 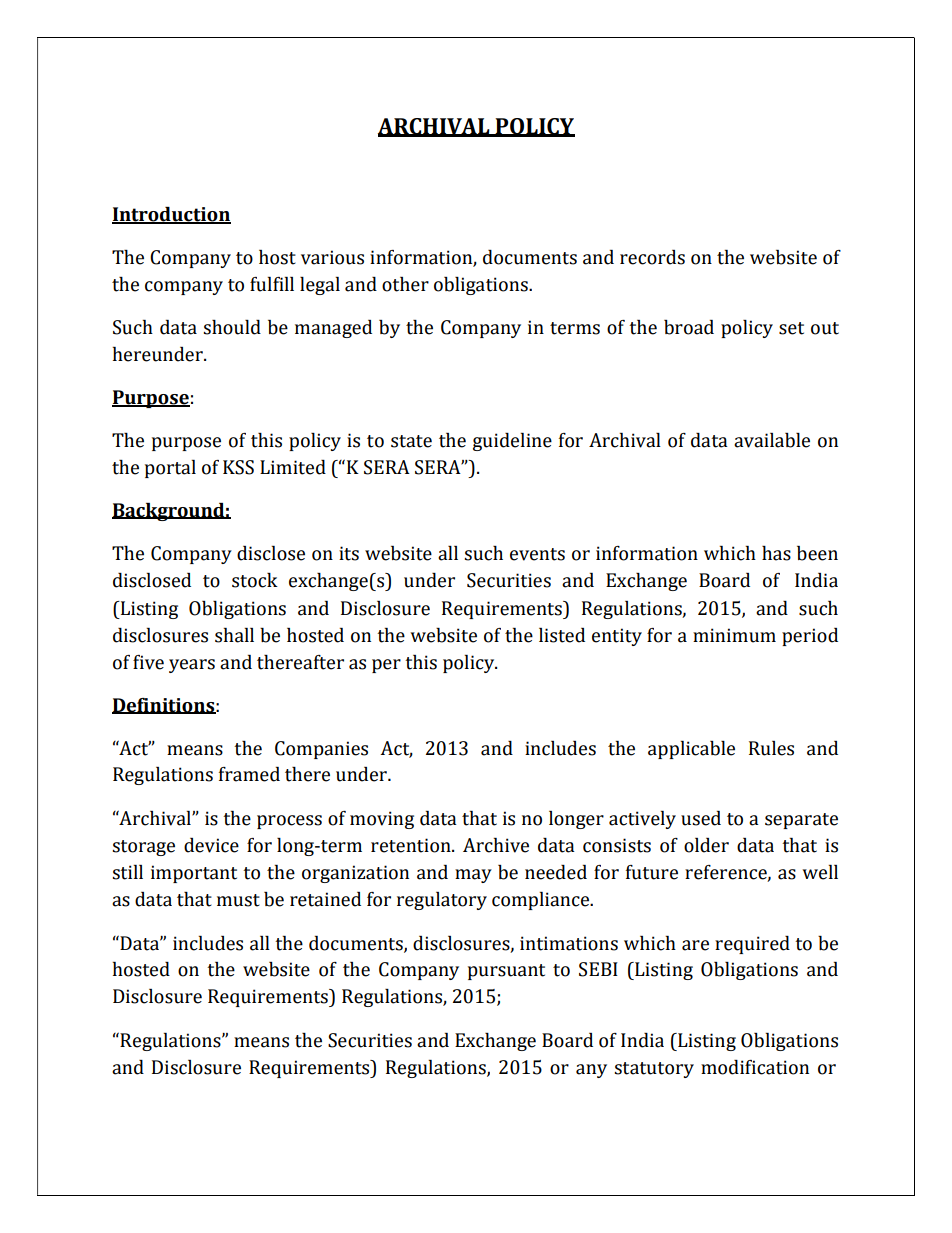 I want to click on Introduction, so click(x=171, y=215).
